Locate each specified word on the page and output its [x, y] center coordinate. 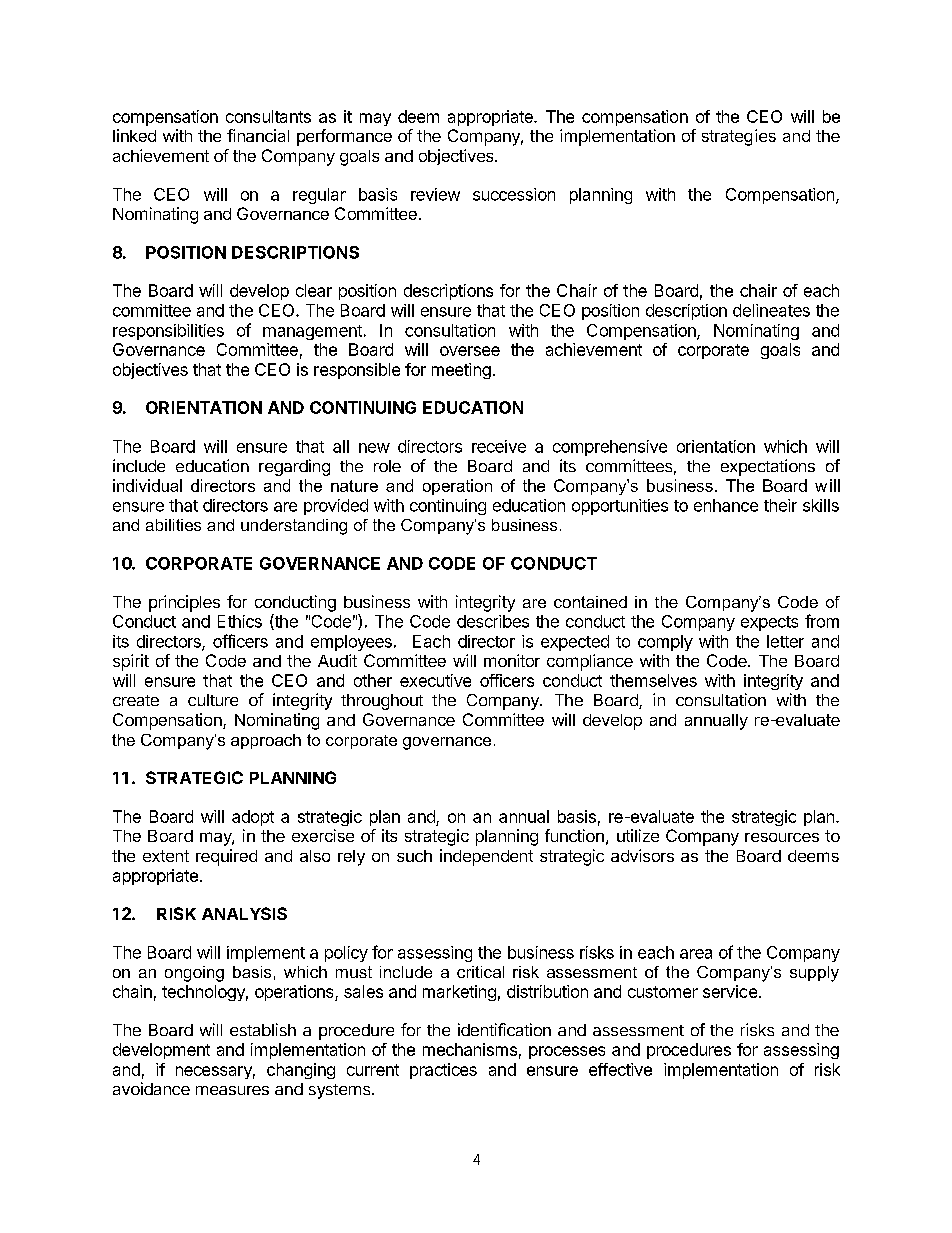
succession [514, 194]
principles [184, 603]
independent [486, 857]
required [226, 857]
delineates [771, 310]
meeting [461, 371]
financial [258, 135]
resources [782, 837]
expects [769, 623]
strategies [739, 137]
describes [493, 621]
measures [232, 1090]
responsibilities [168, 332]
